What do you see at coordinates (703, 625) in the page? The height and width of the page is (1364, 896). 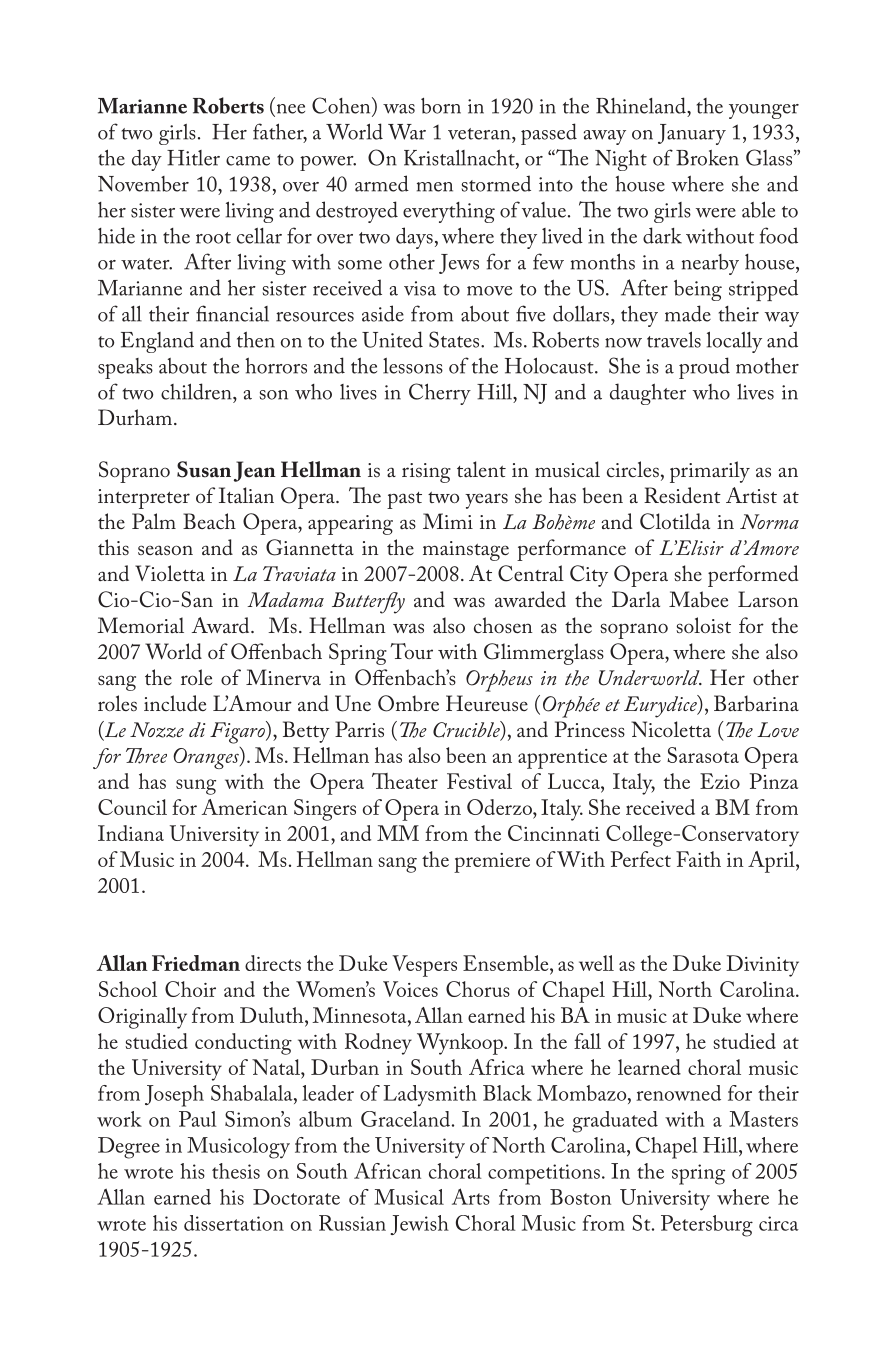 I see `soloist` at bounding box center [703, 625].
